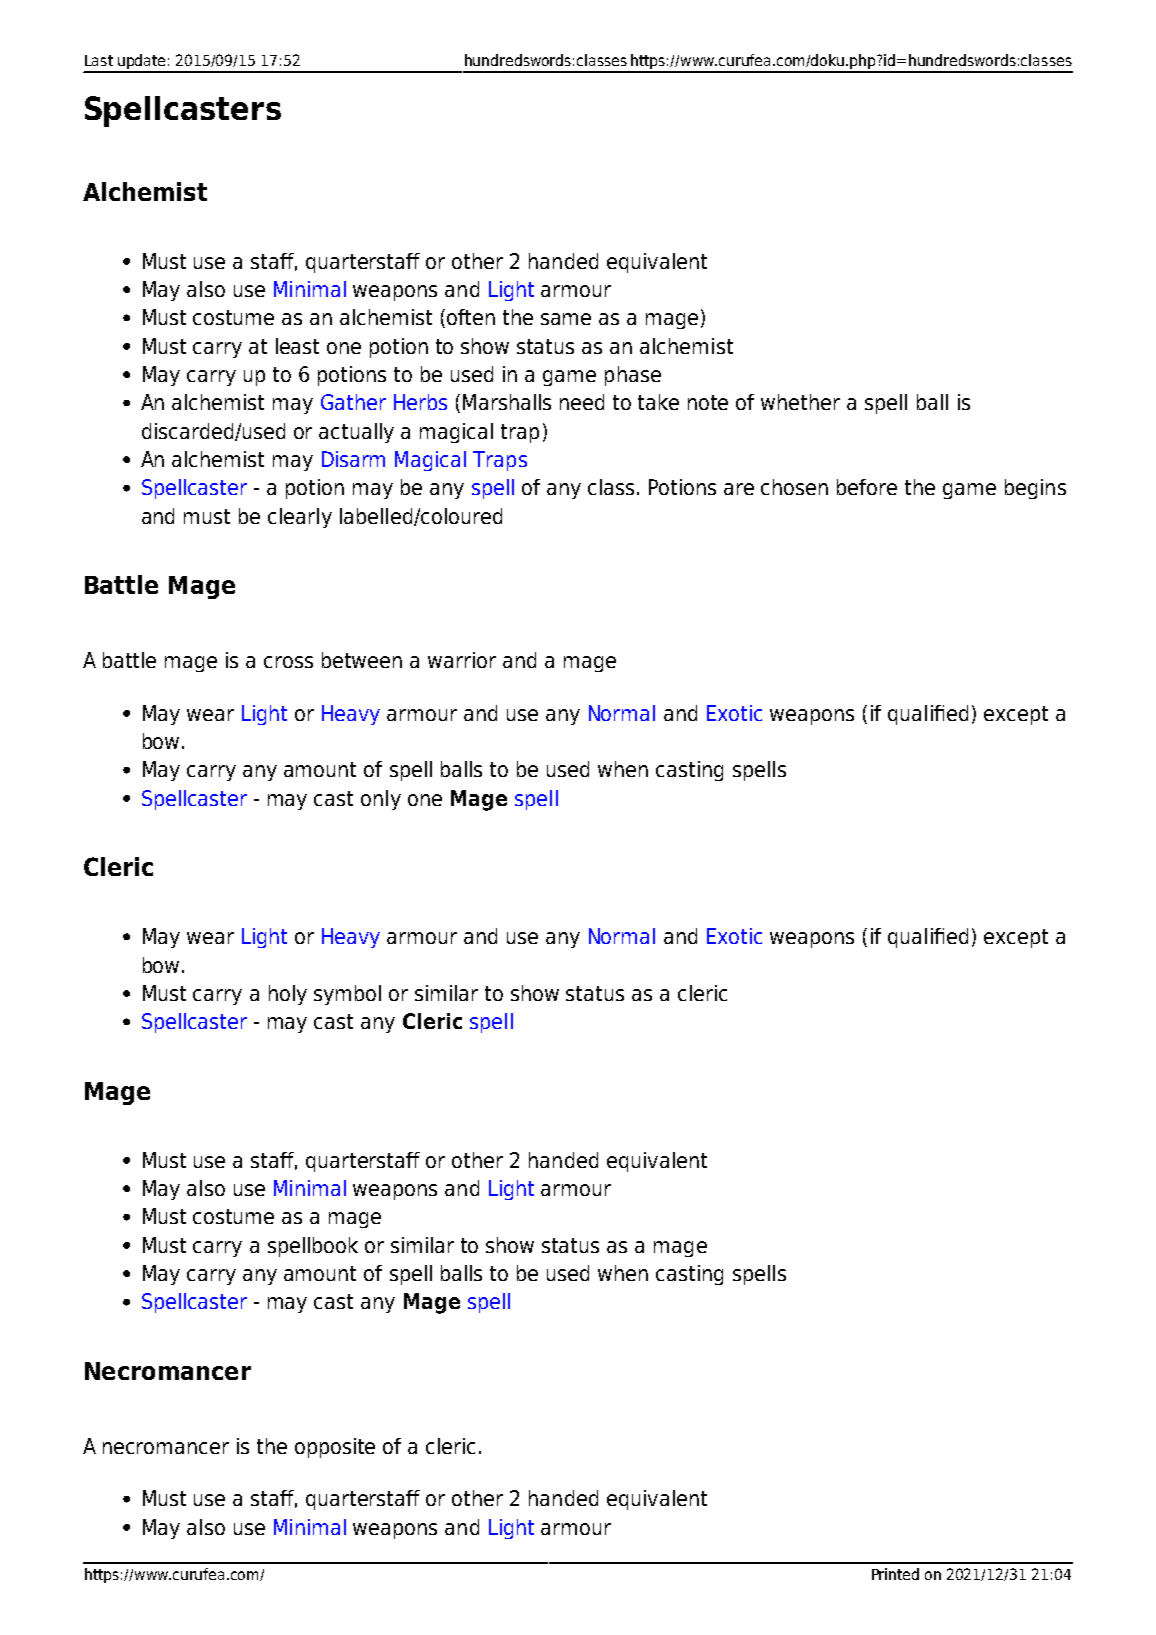  I want to click on Last, so click(99, 60).
